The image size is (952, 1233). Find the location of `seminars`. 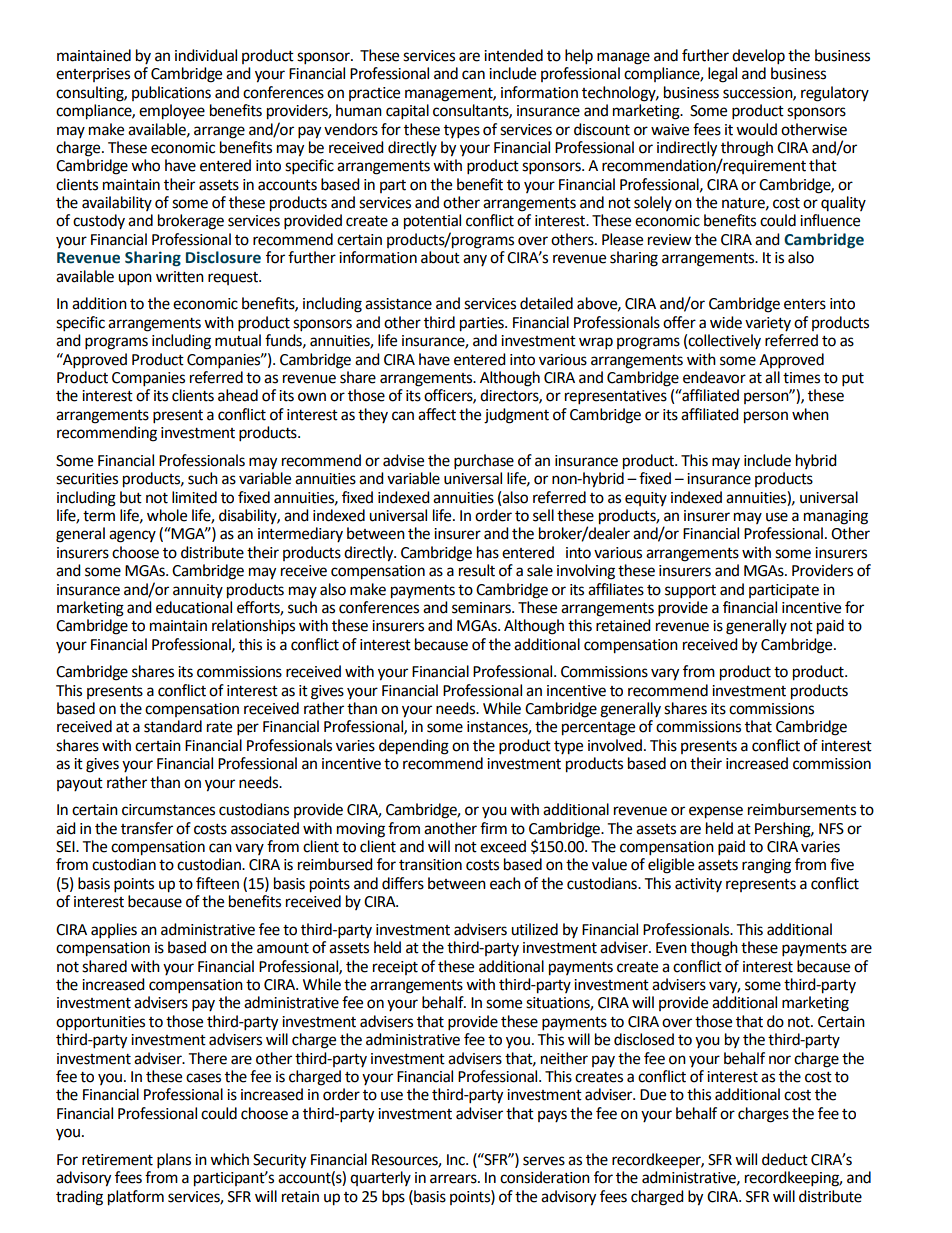

seminars is located at coordinates (482, 608).
